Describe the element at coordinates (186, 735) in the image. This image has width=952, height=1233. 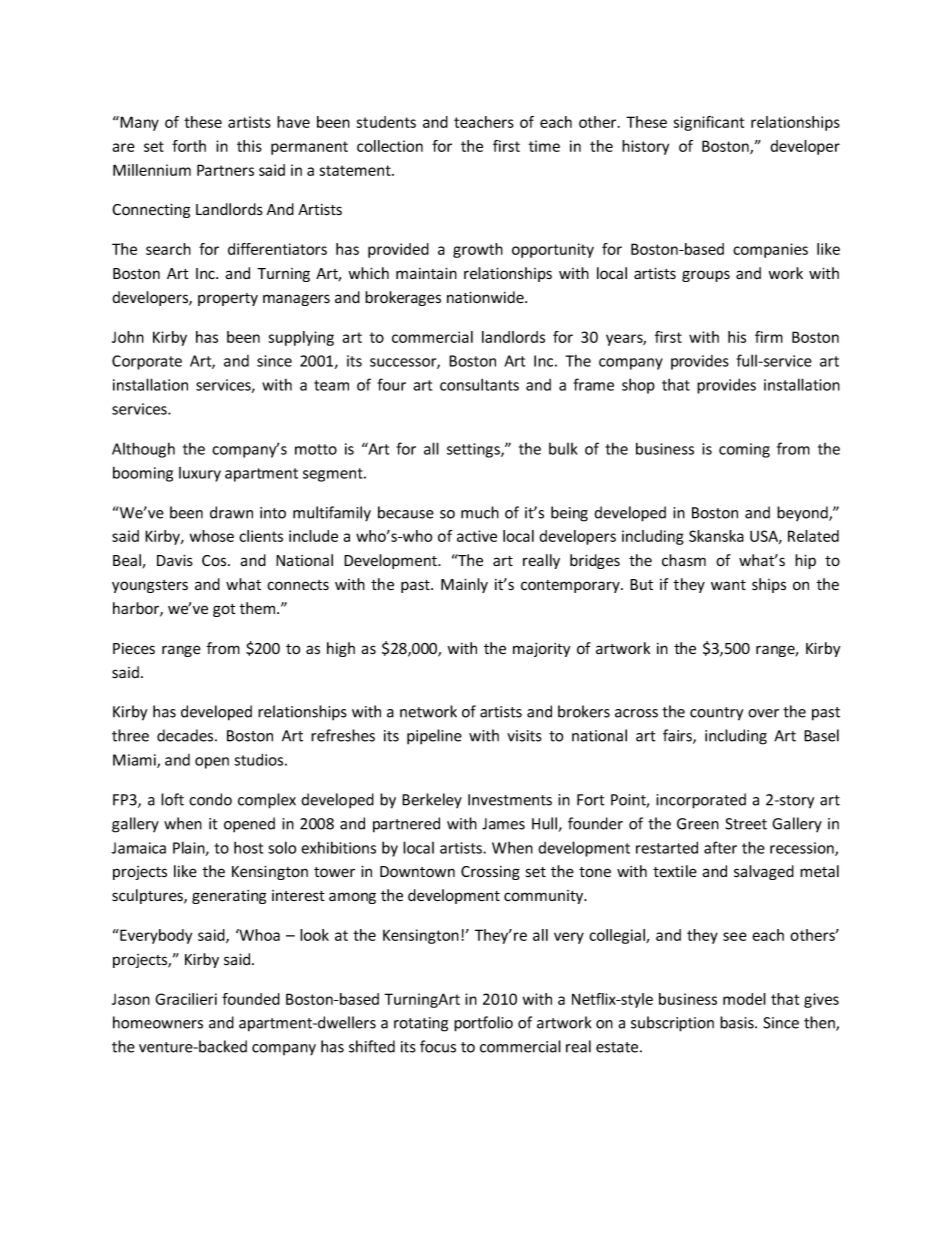
I see `decades` at that location.
